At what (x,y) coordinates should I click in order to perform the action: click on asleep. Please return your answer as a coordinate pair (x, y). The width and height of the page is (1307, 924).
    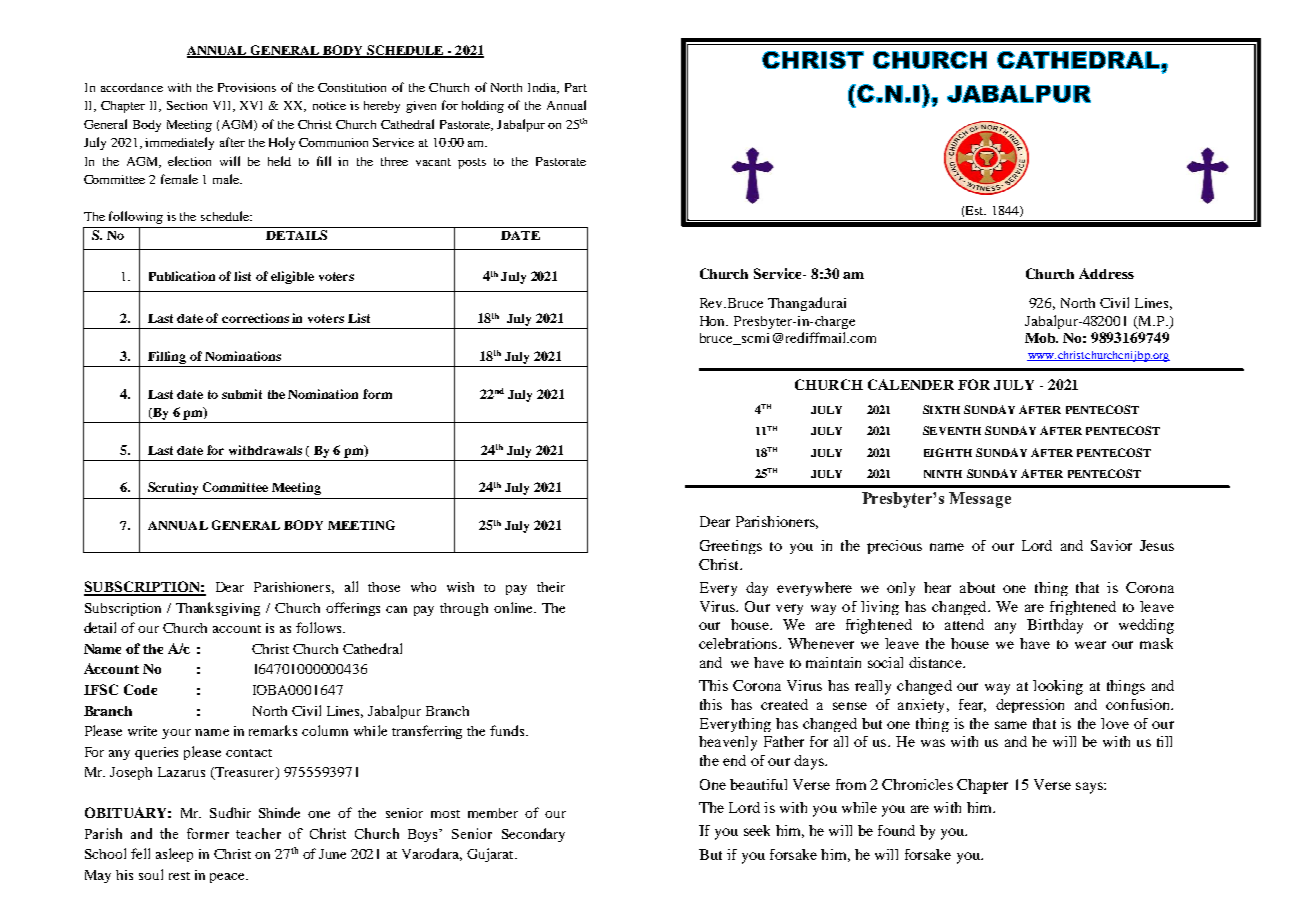
    Looking at the image, I should click on (174, 855).
